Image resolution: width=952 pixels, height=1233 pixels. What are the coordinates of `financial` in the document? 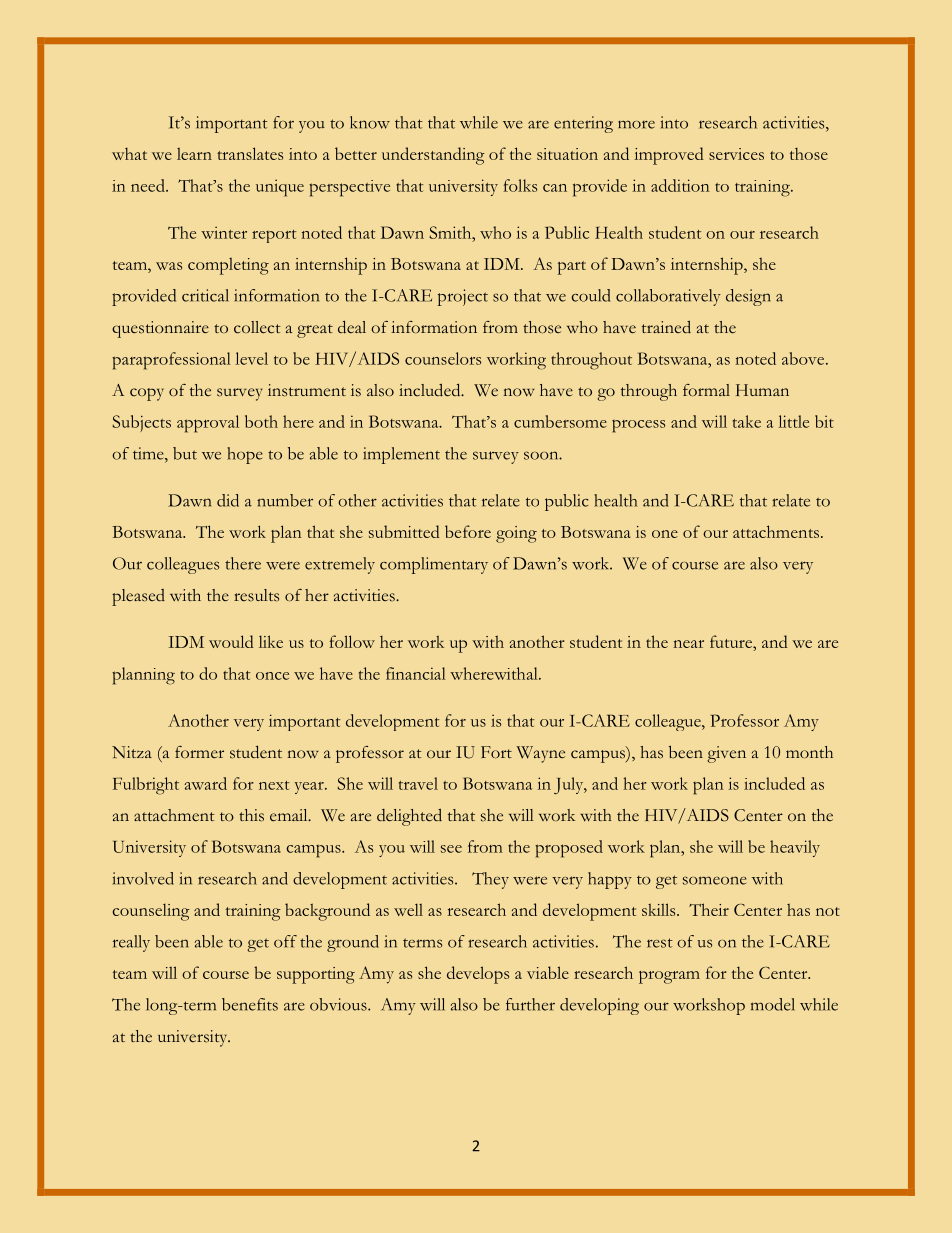 It's located at (416, 673).
